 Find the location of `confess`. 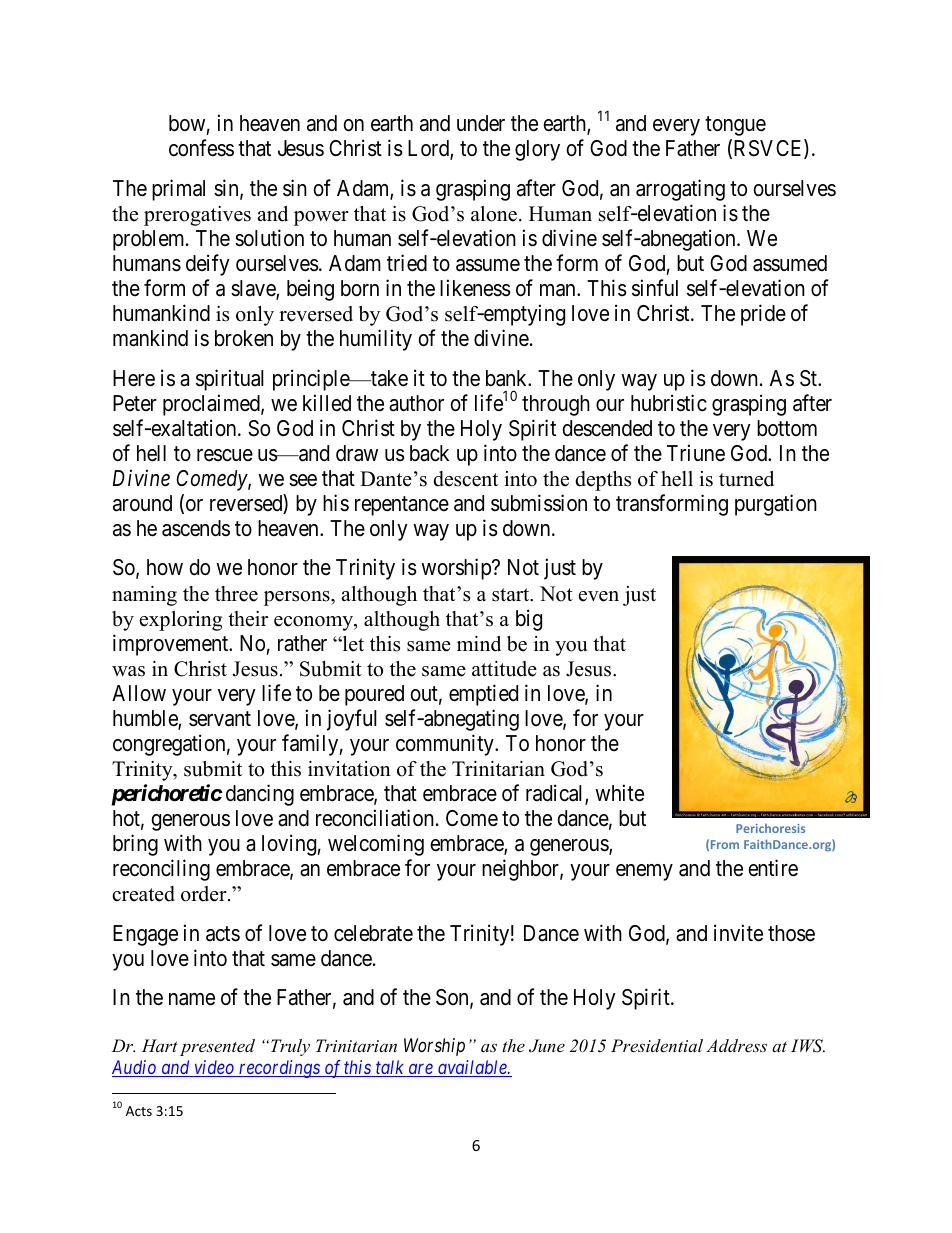

confess is located at coordinates (201, 148).
